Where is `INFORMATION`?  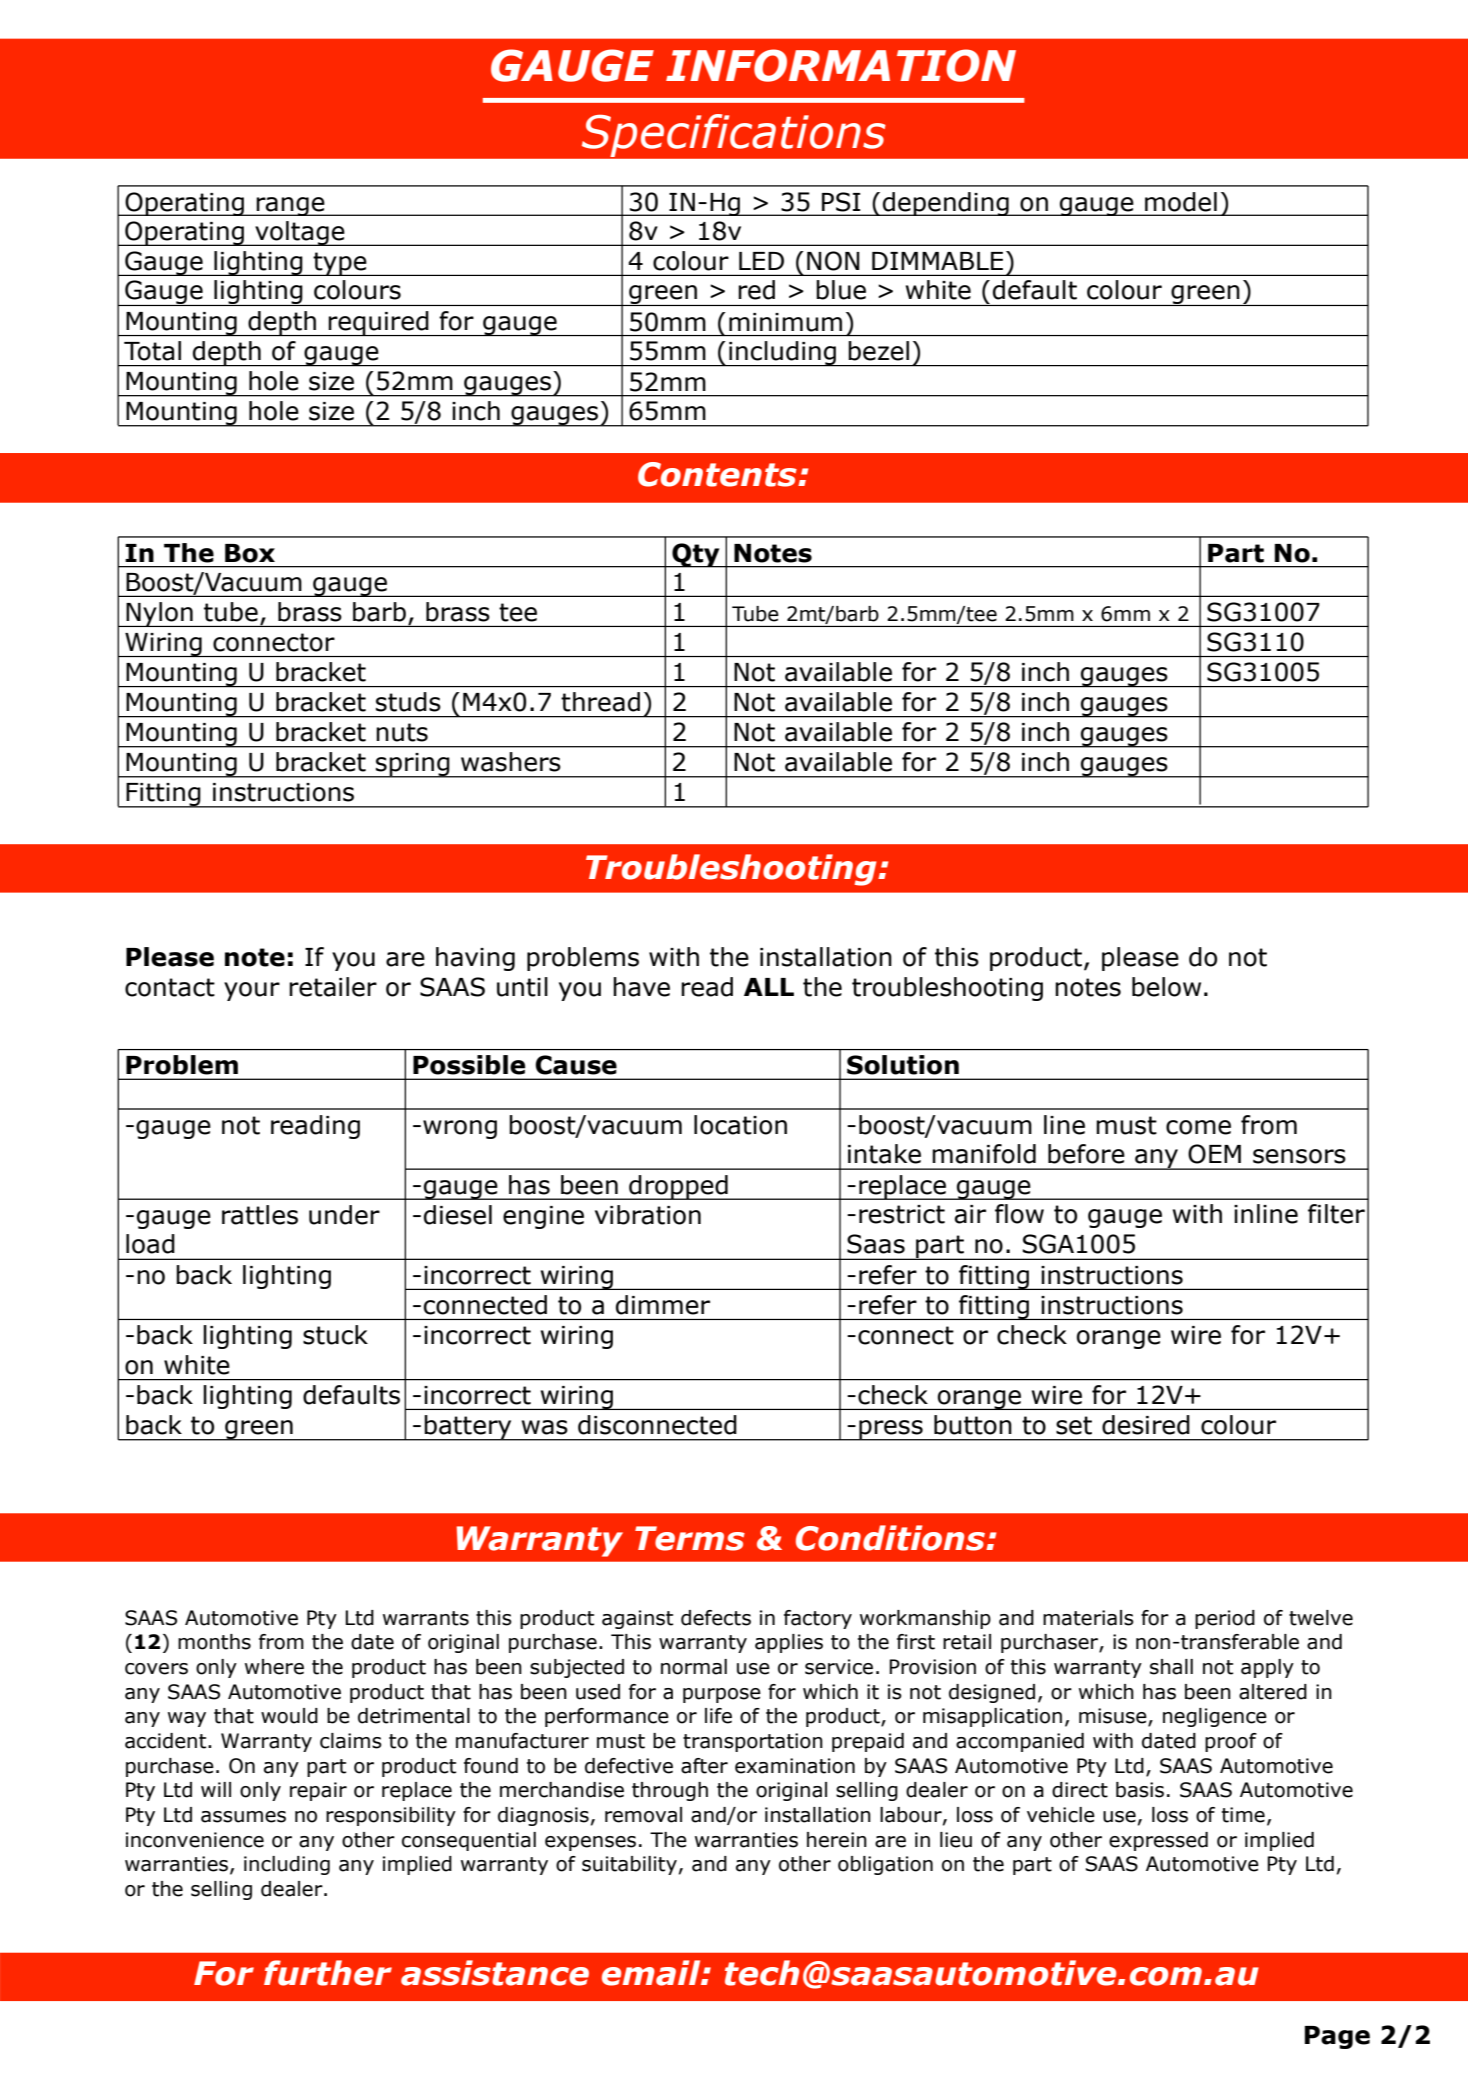
INFORMATION is located at coordinates (841, 65).
